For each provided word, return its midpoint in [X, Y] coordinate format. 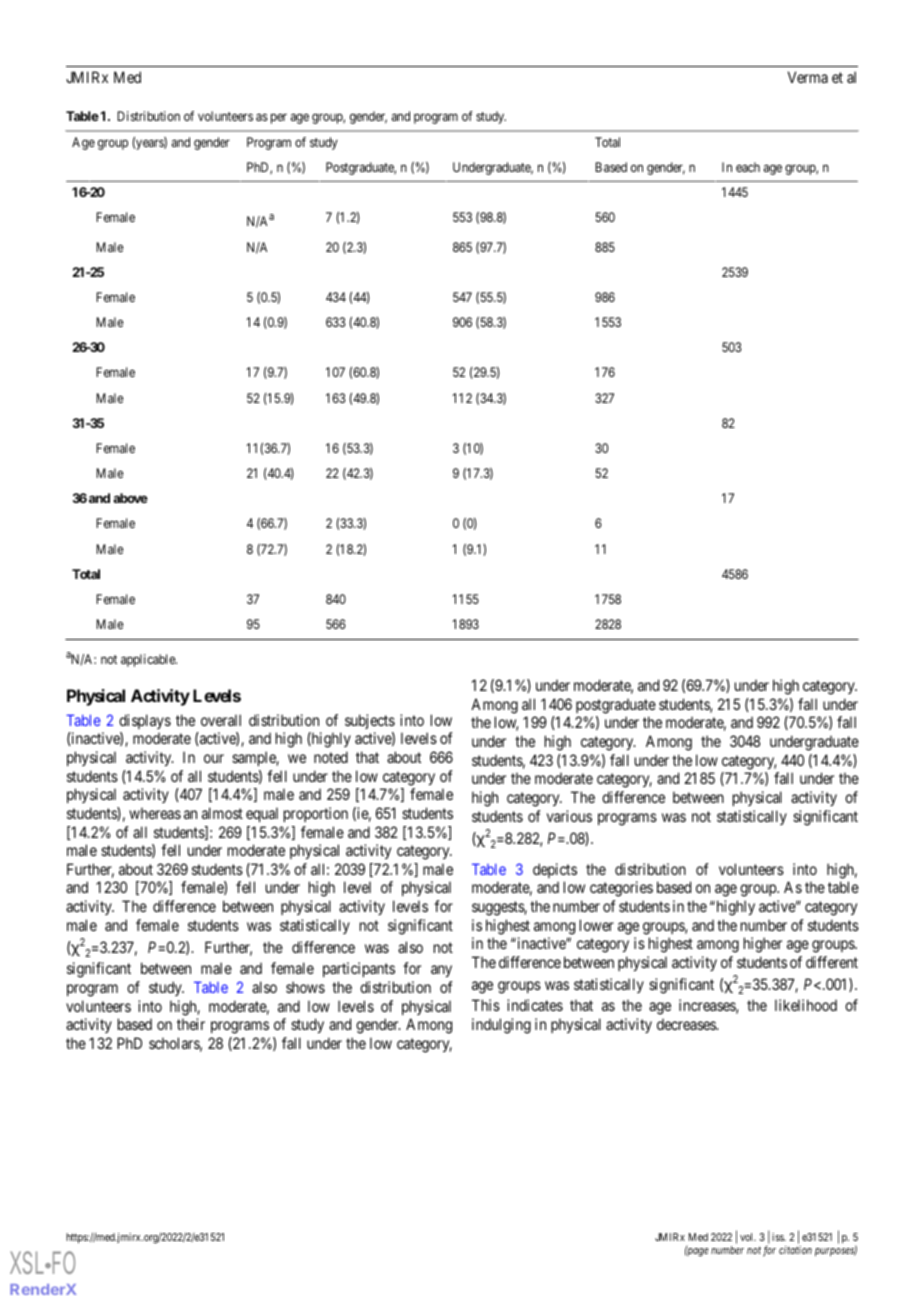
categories [621, 889]
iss [779, 1237]
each [748, 167]
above [130, 498]
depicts [555, 870]
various [569, 816]
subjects [370, 721]
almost [222, 813]
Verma [808, 77]
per [279, 118]
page [697, 1252]
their [191, 1024]
